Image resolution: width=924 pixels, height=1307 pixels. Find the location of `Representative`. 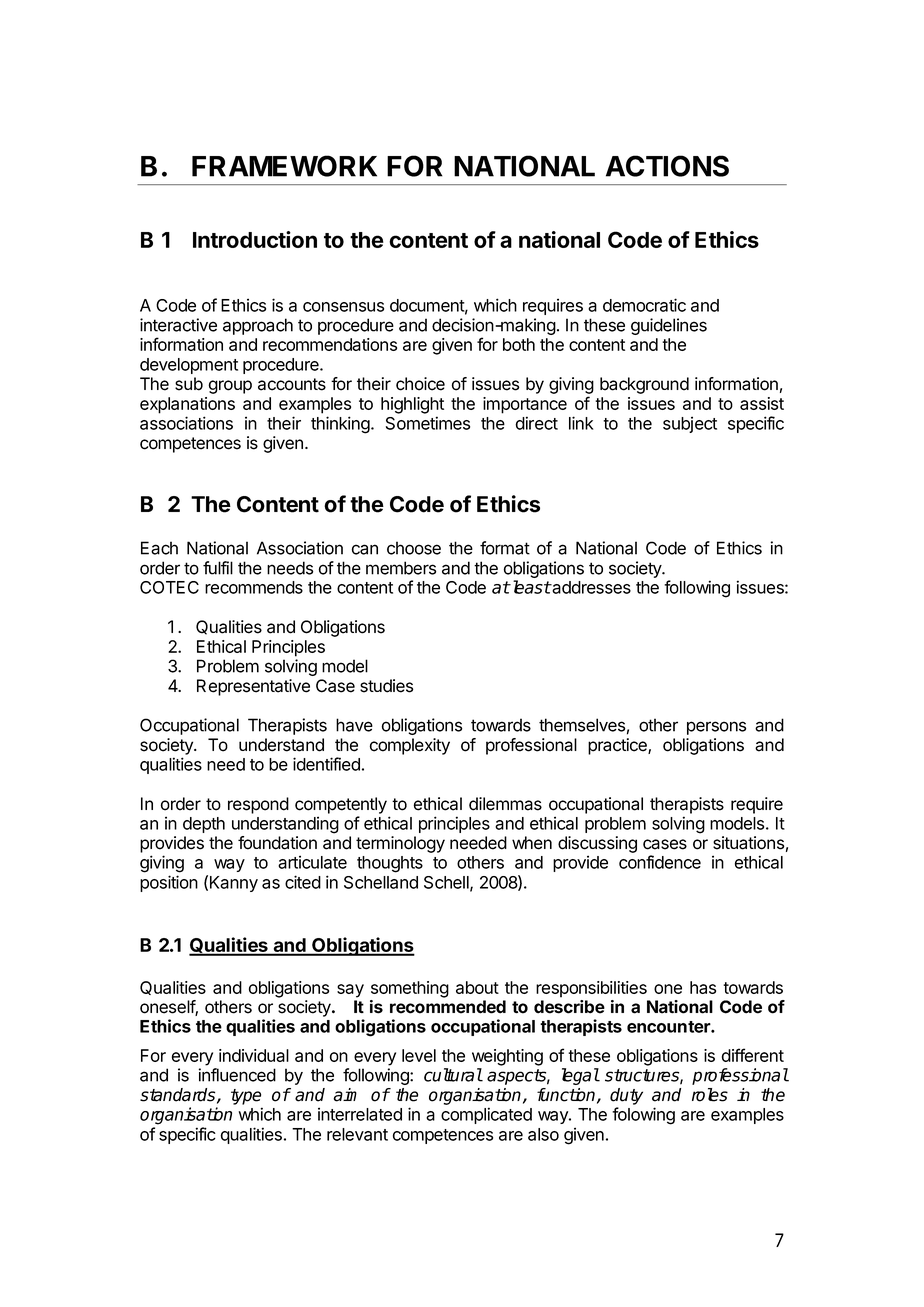

Representative is located at coordinates (253, 687).
